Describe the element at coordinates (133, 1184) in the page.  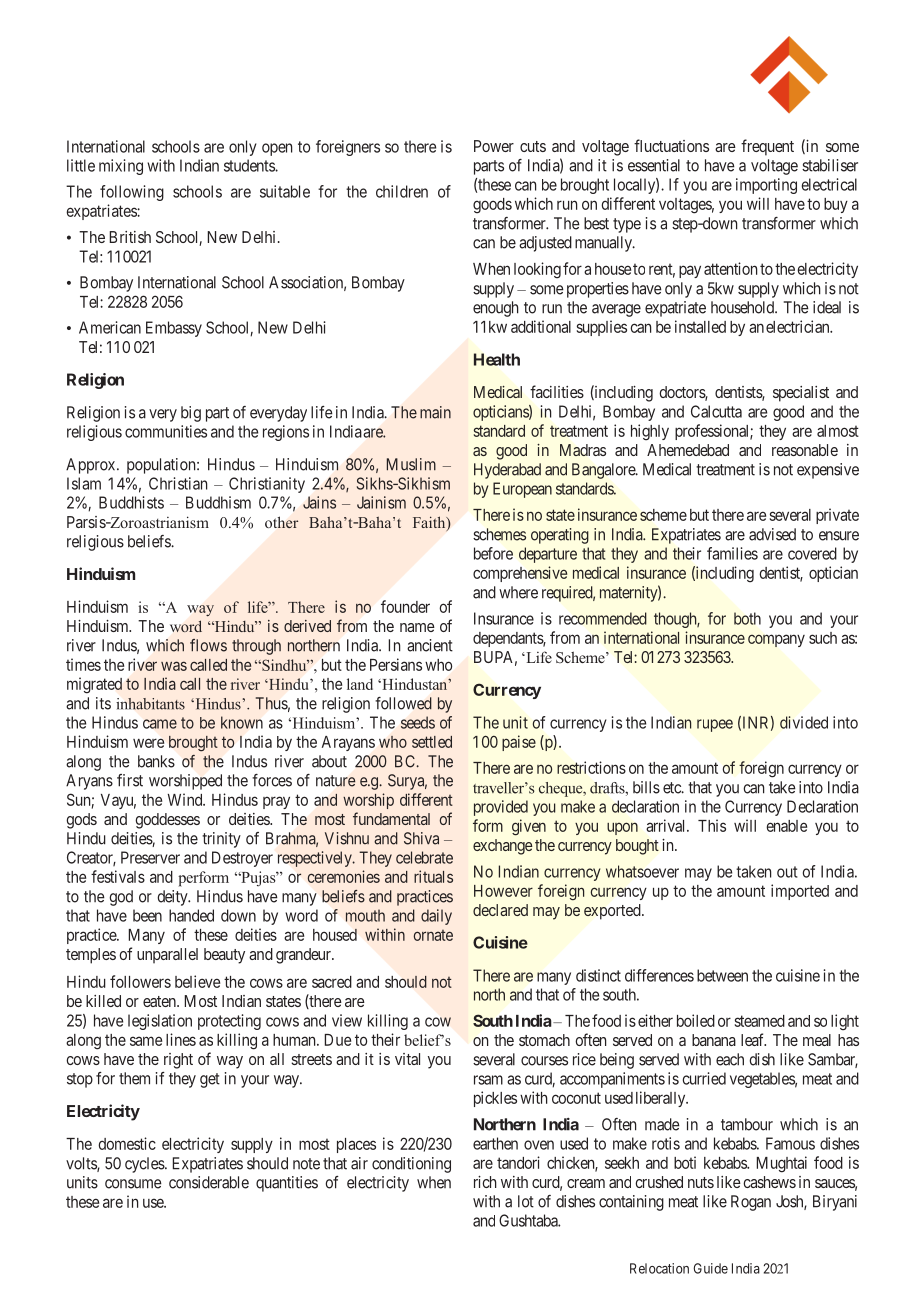
I see `consume` at that location.
